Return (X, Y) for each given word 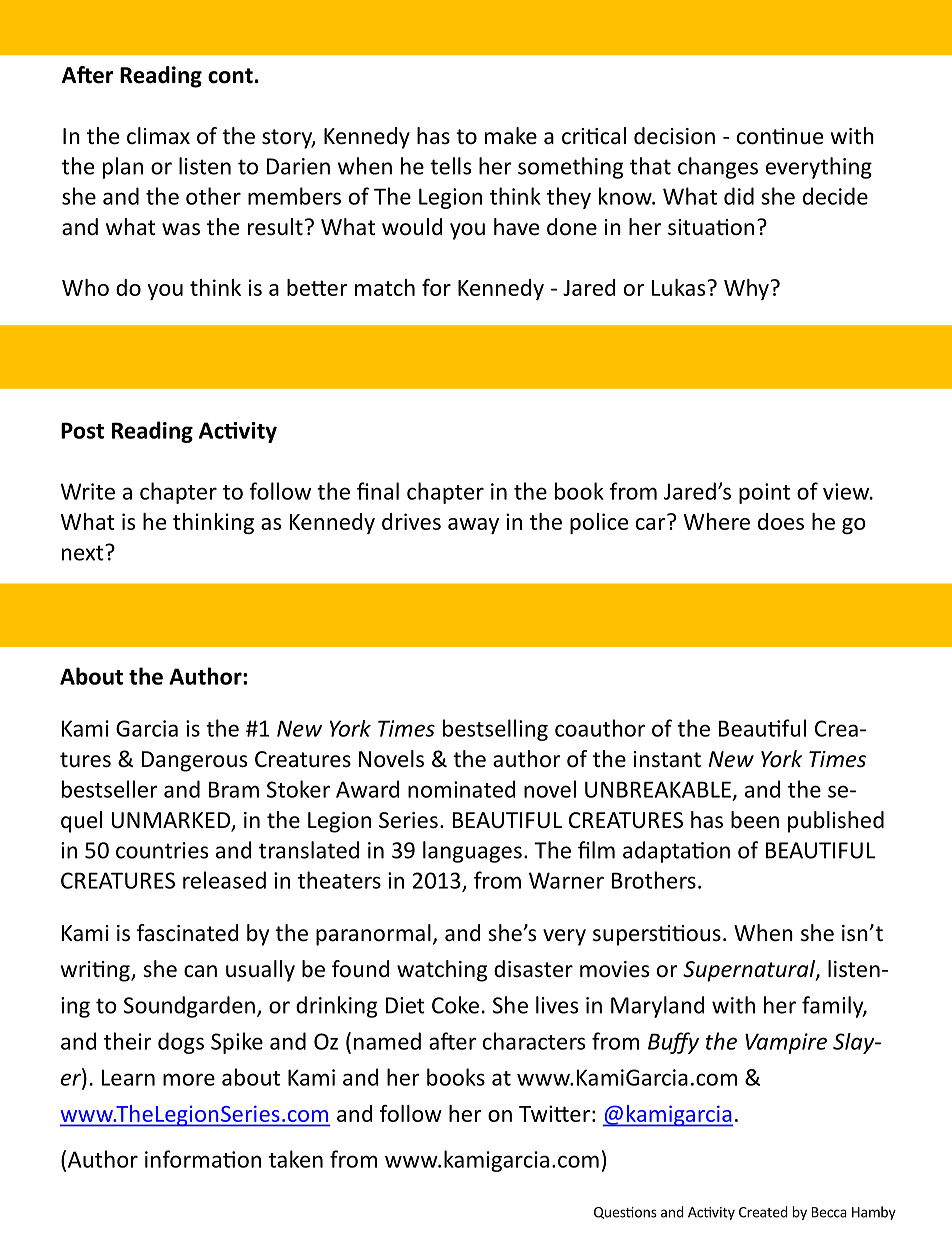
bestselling (495, 730)
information (203, 1159)
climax (158, 136)
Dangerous (194, 761)
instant (667, 759)
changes (718, 168)
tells (450, 166)
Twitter (554, 1113)
